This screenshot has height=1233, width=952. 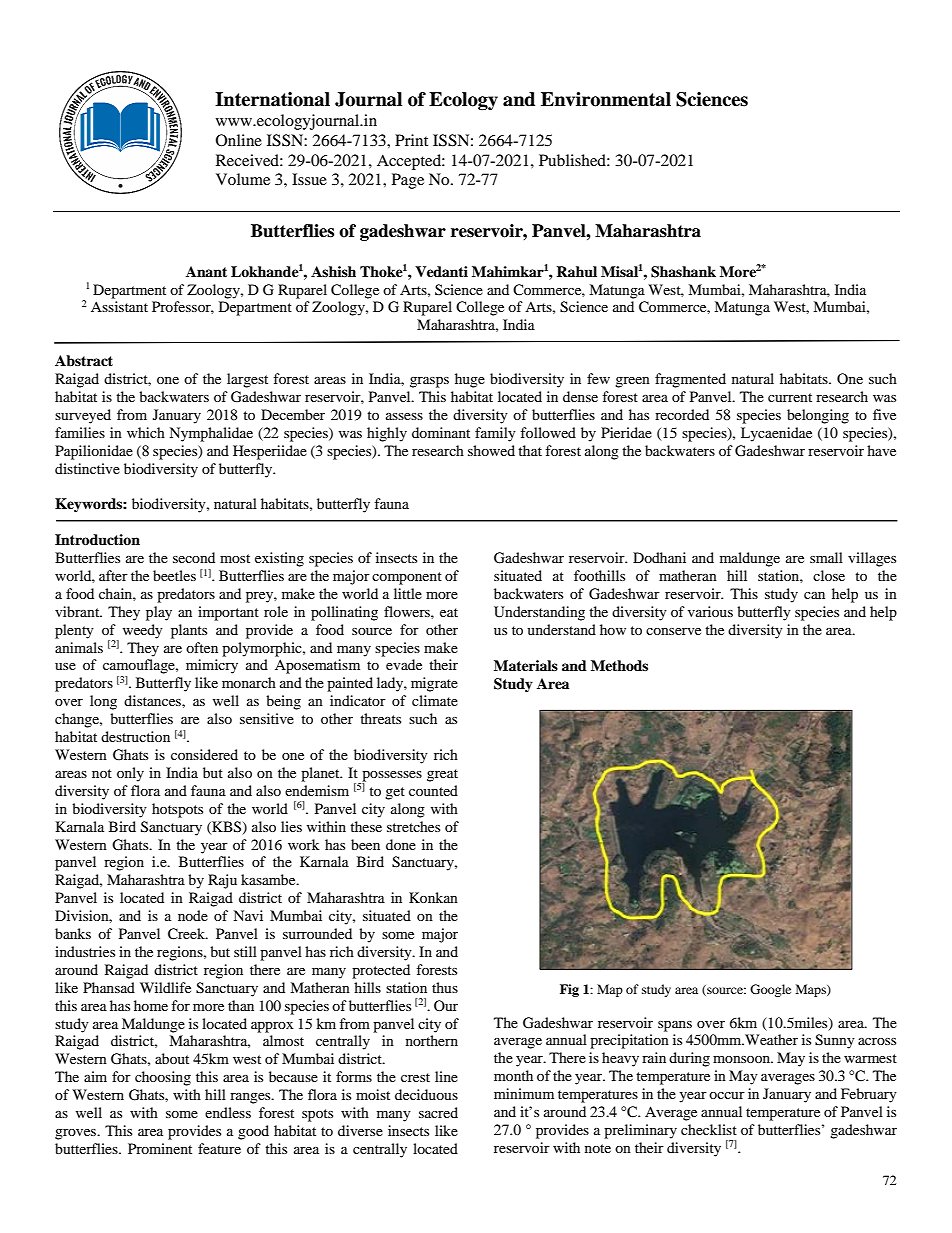 I want to click on Print, so click(x=411, y=140).
